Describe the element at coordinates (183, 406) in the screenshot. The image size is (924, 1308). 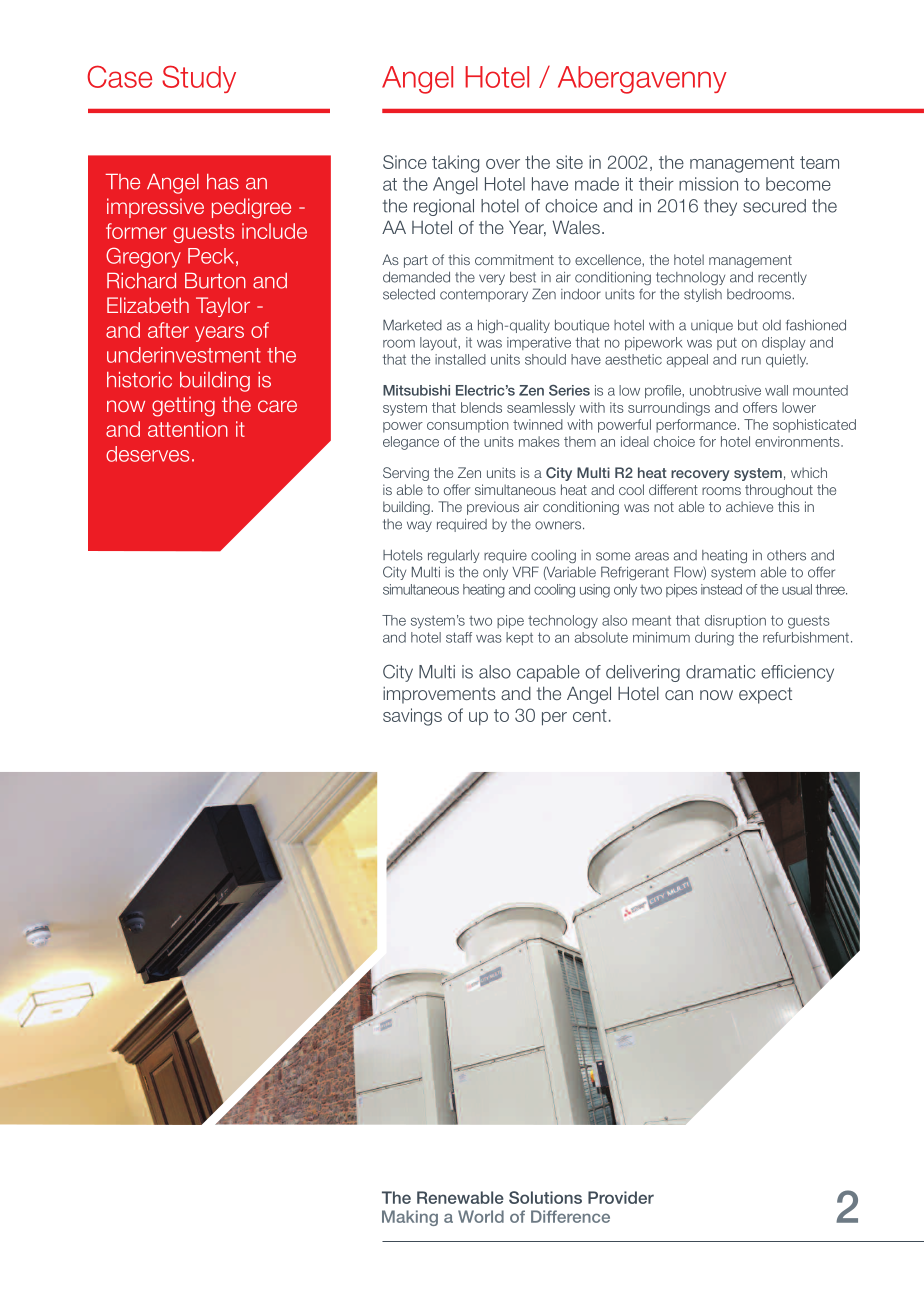
I see `getting` at that location.
